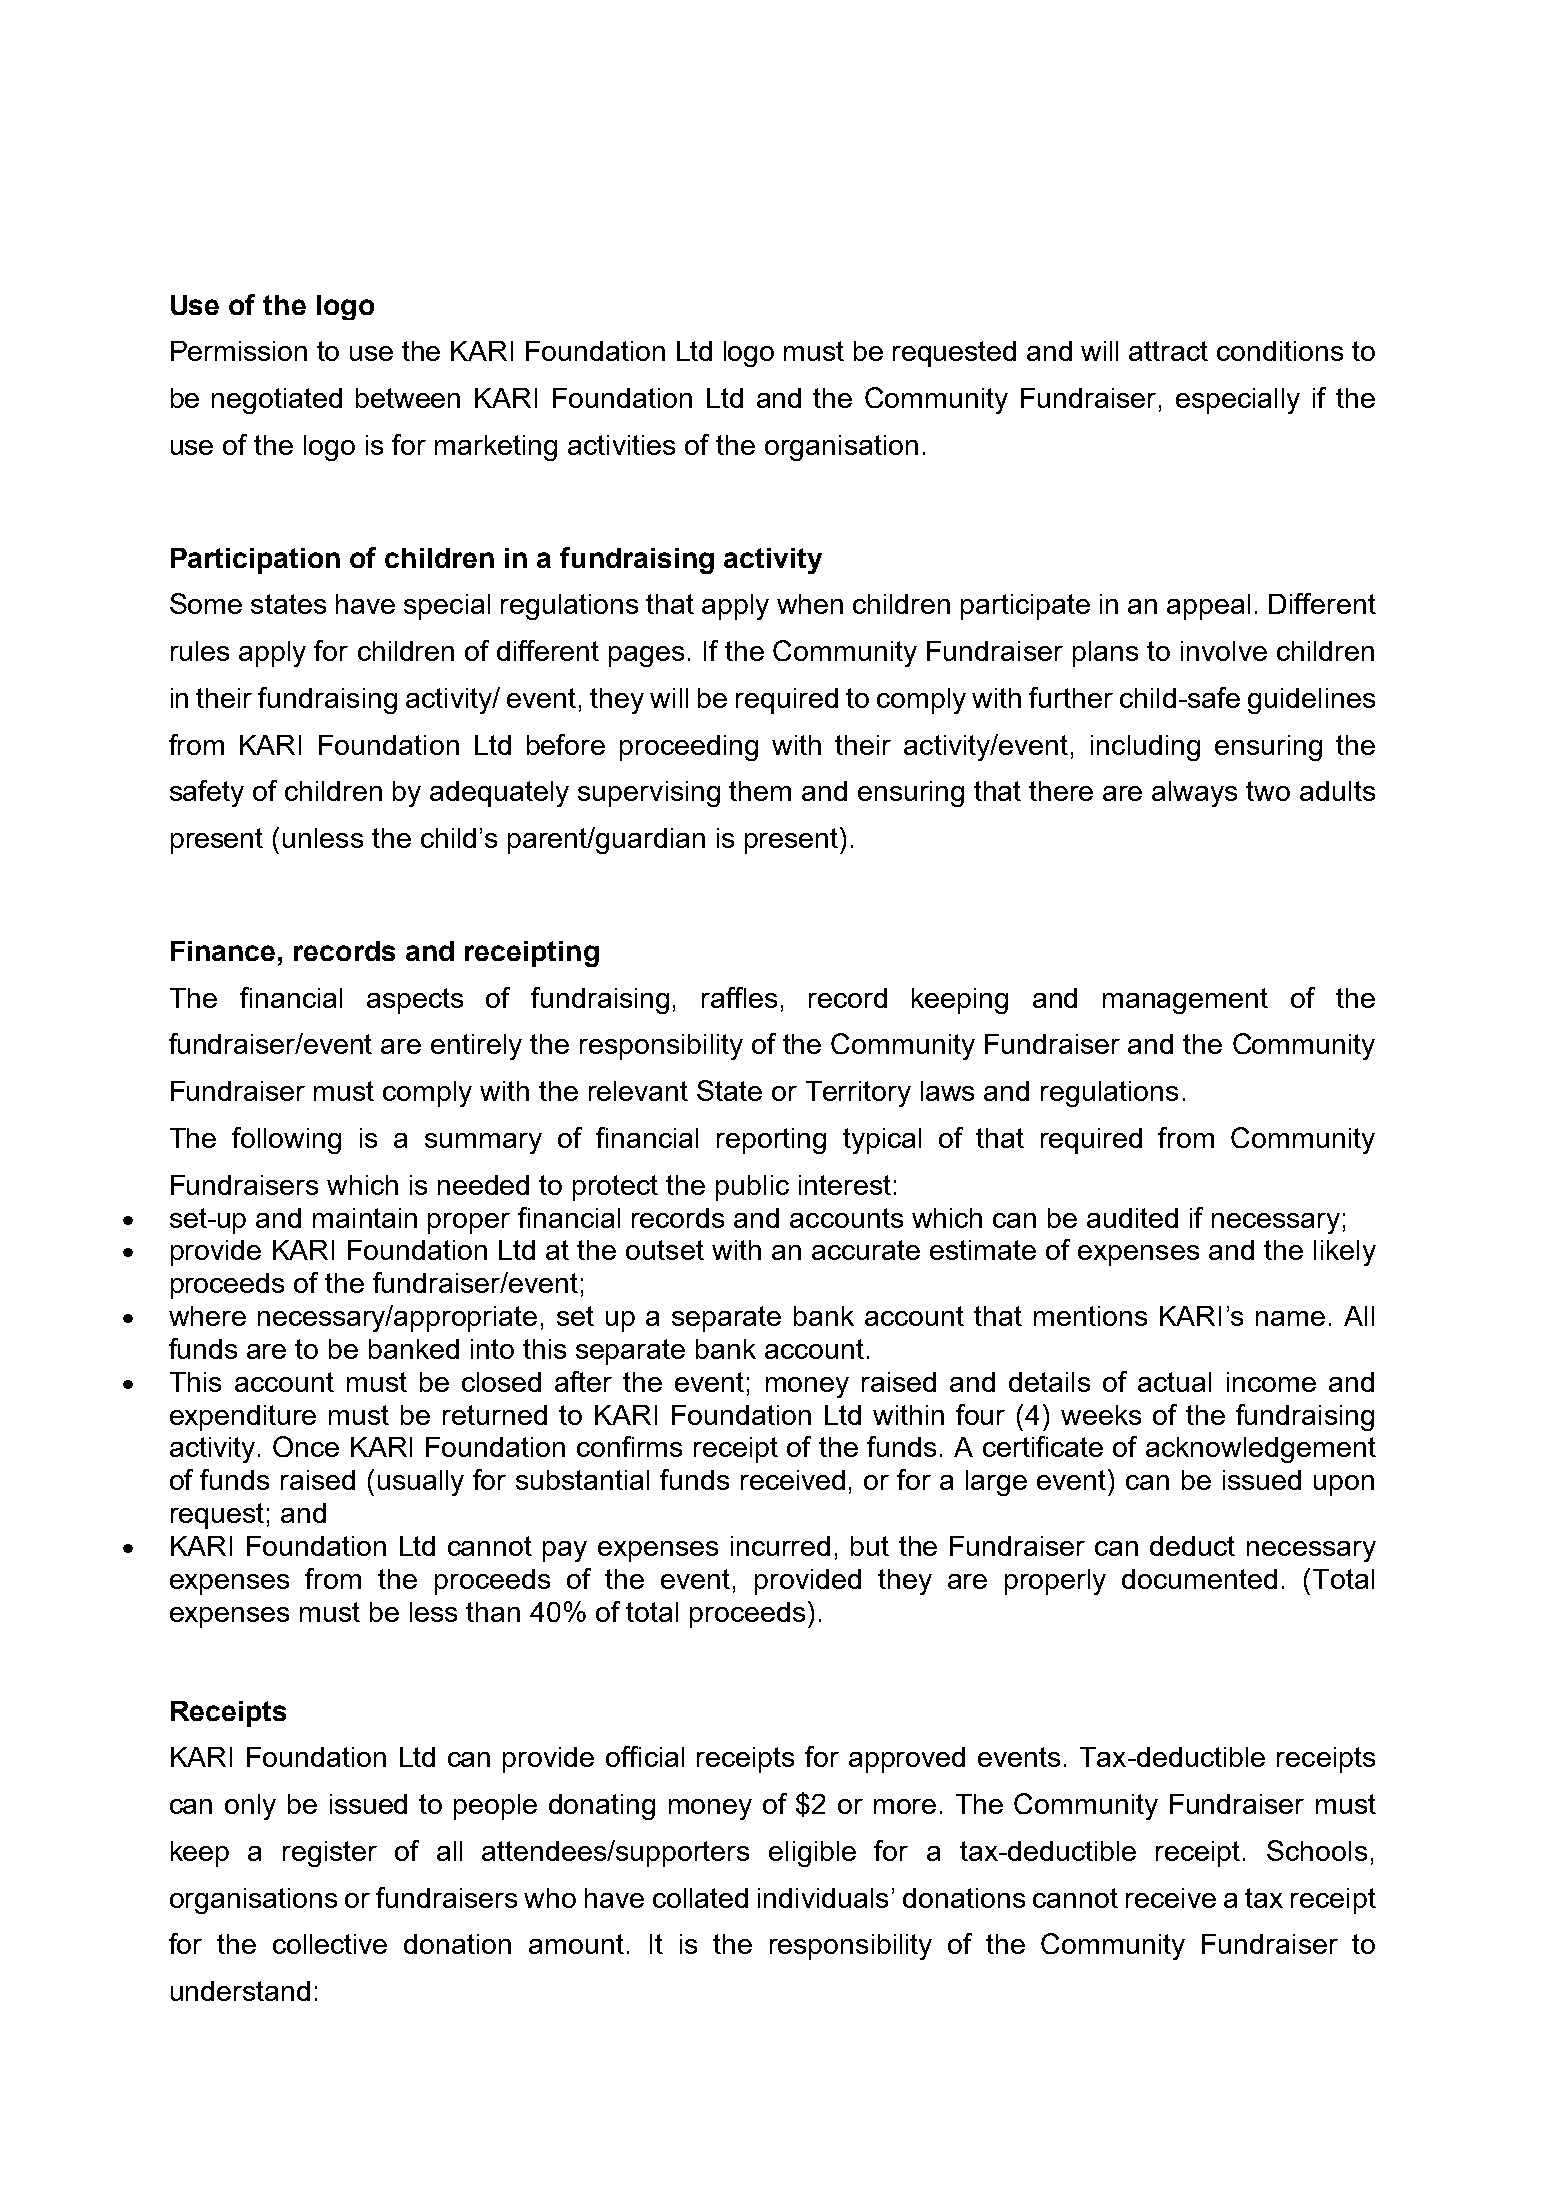 This screenshot has height=2186, width=1545. I want to click on public, so click(752, 1188).
